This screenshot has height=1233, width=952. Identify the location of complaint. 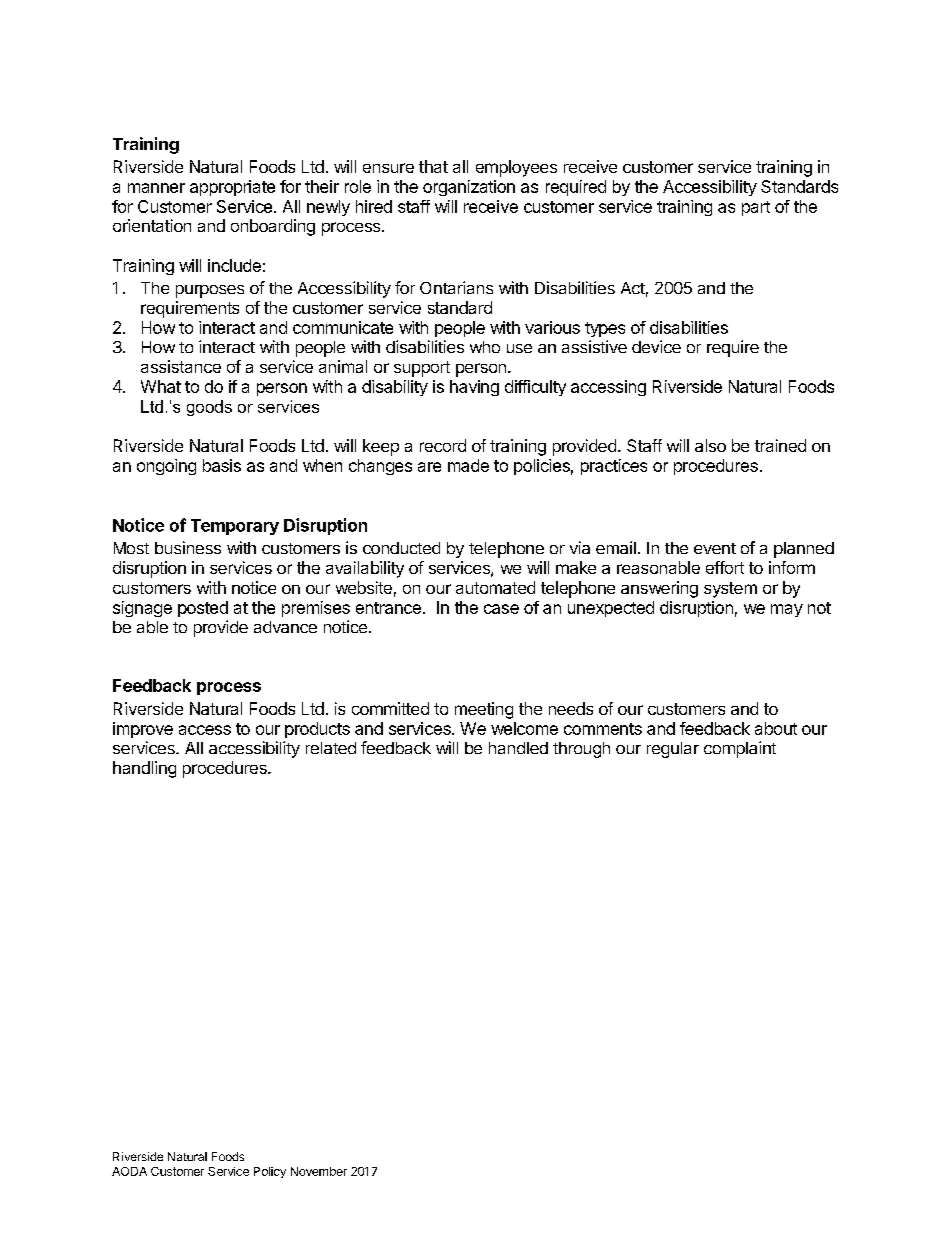
(740, 749).
